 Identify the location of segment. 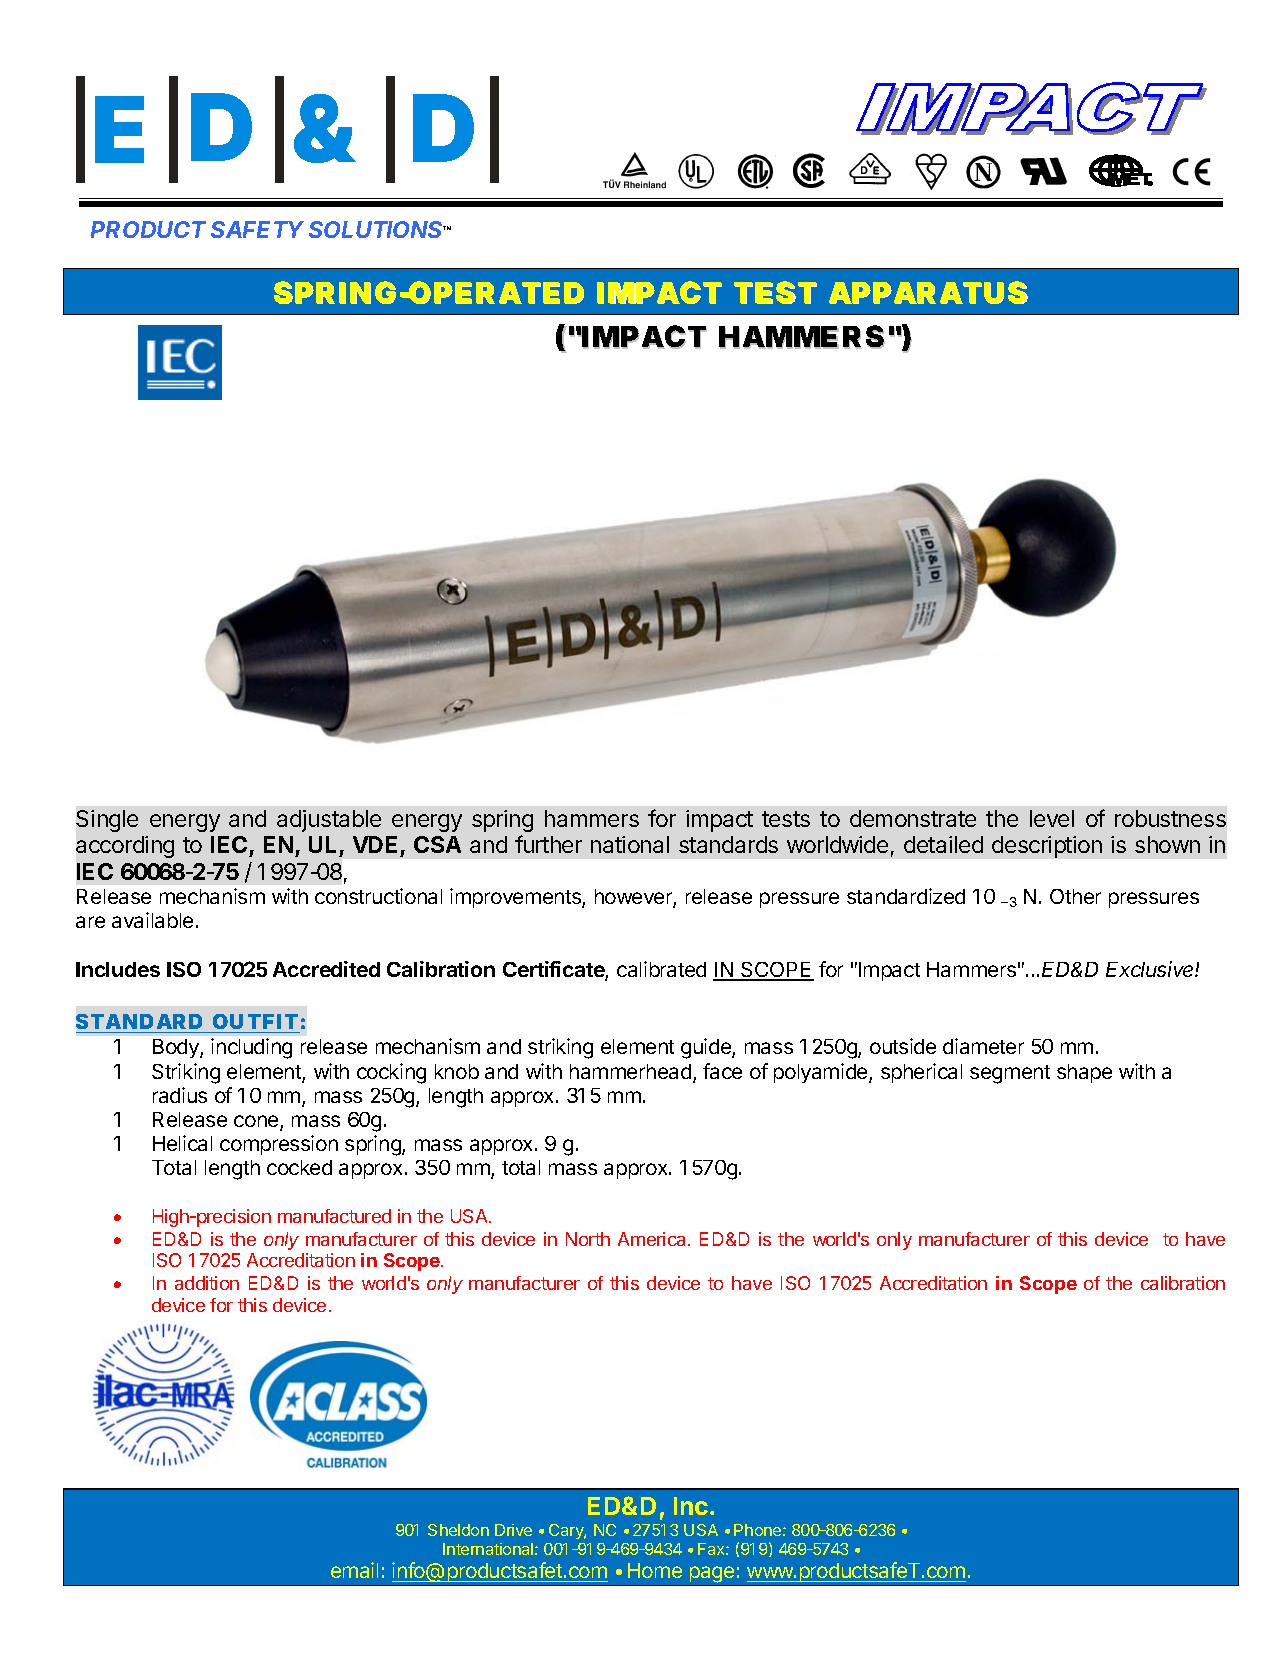
(1010, 1074).
